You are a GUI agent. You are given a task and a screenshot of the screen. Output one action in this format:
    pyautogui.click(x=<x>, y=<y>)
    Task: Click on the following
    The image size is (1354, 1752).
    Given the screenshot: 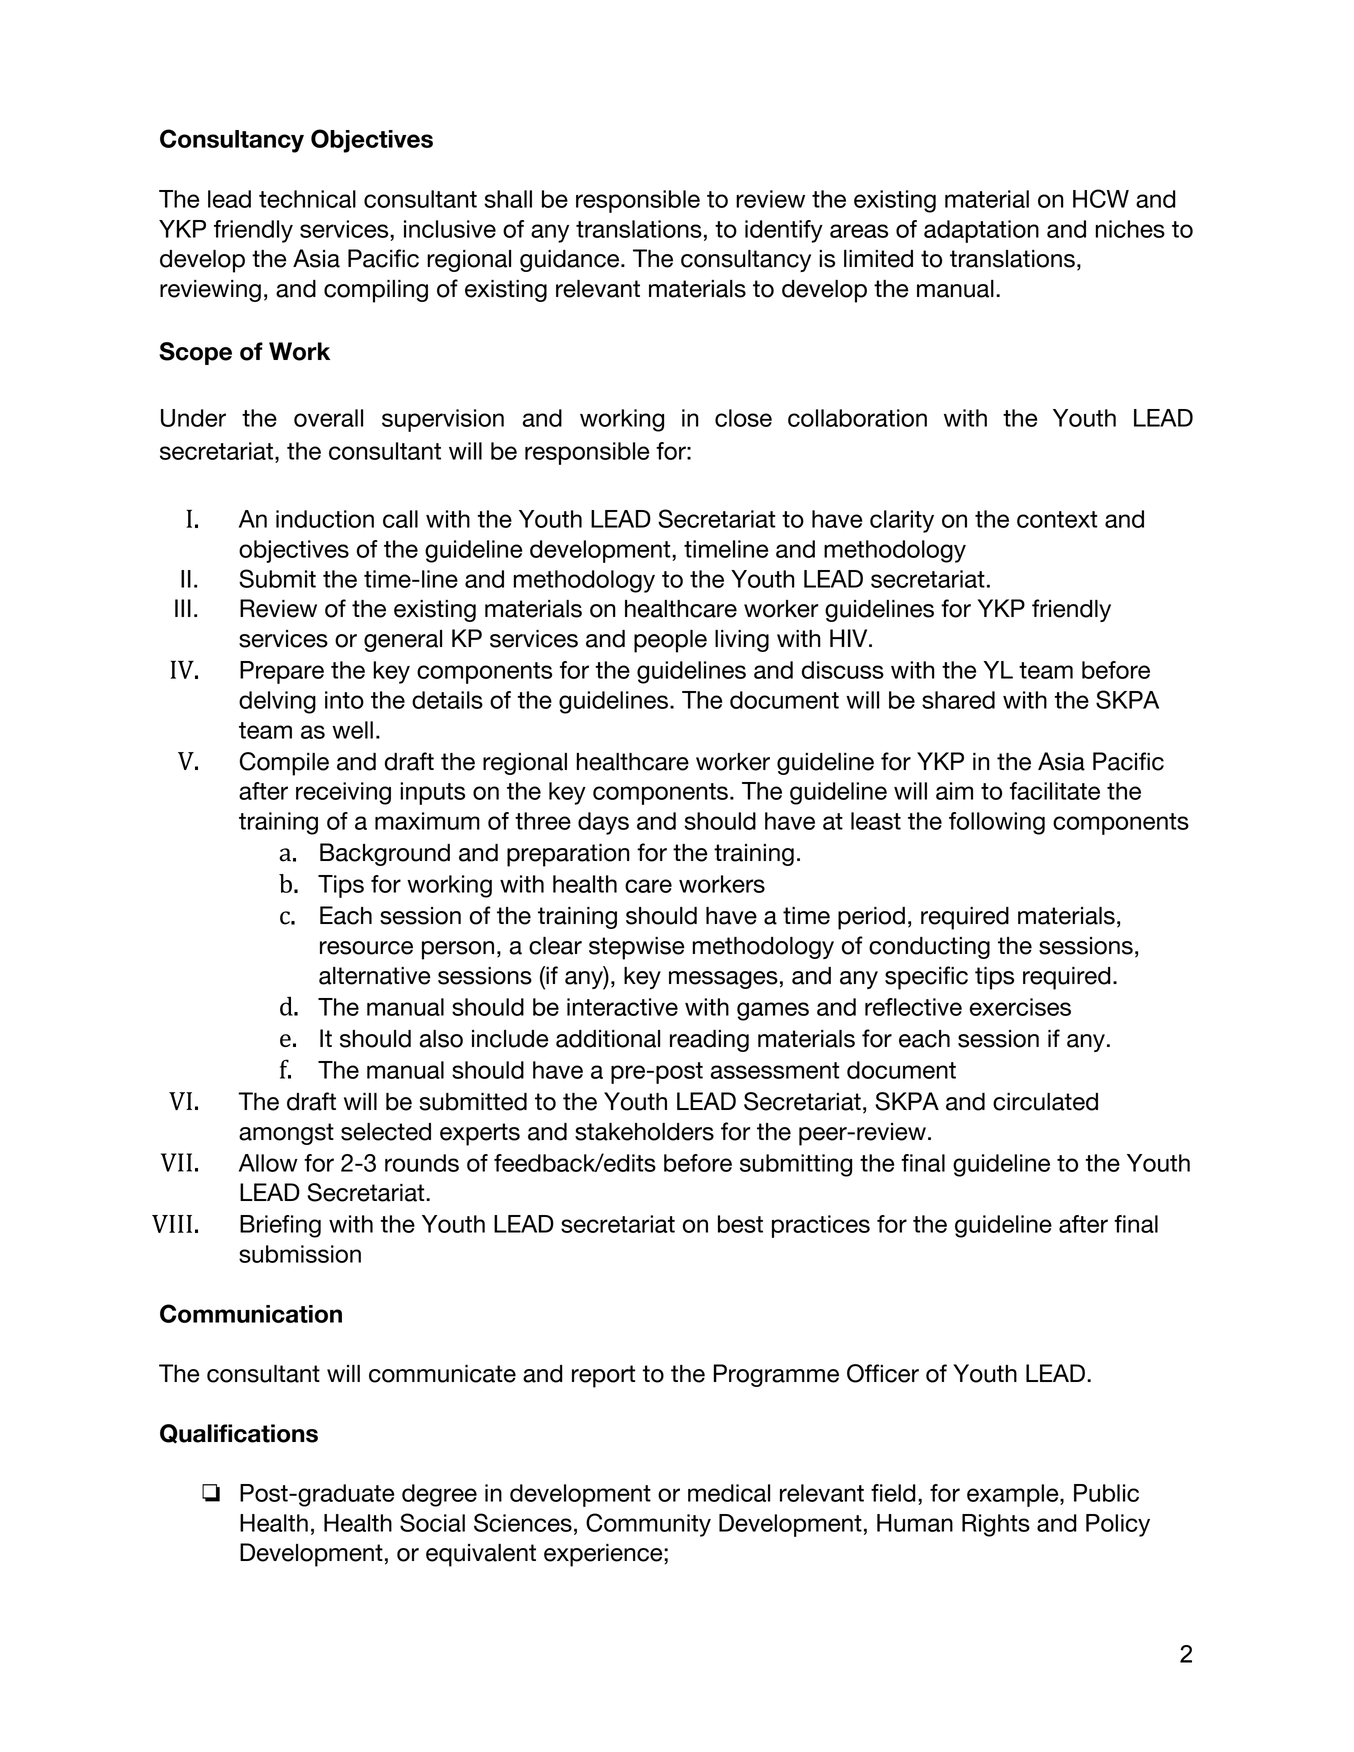 What is the action you would take?
    pyautogui.click(x=997, y=823)
